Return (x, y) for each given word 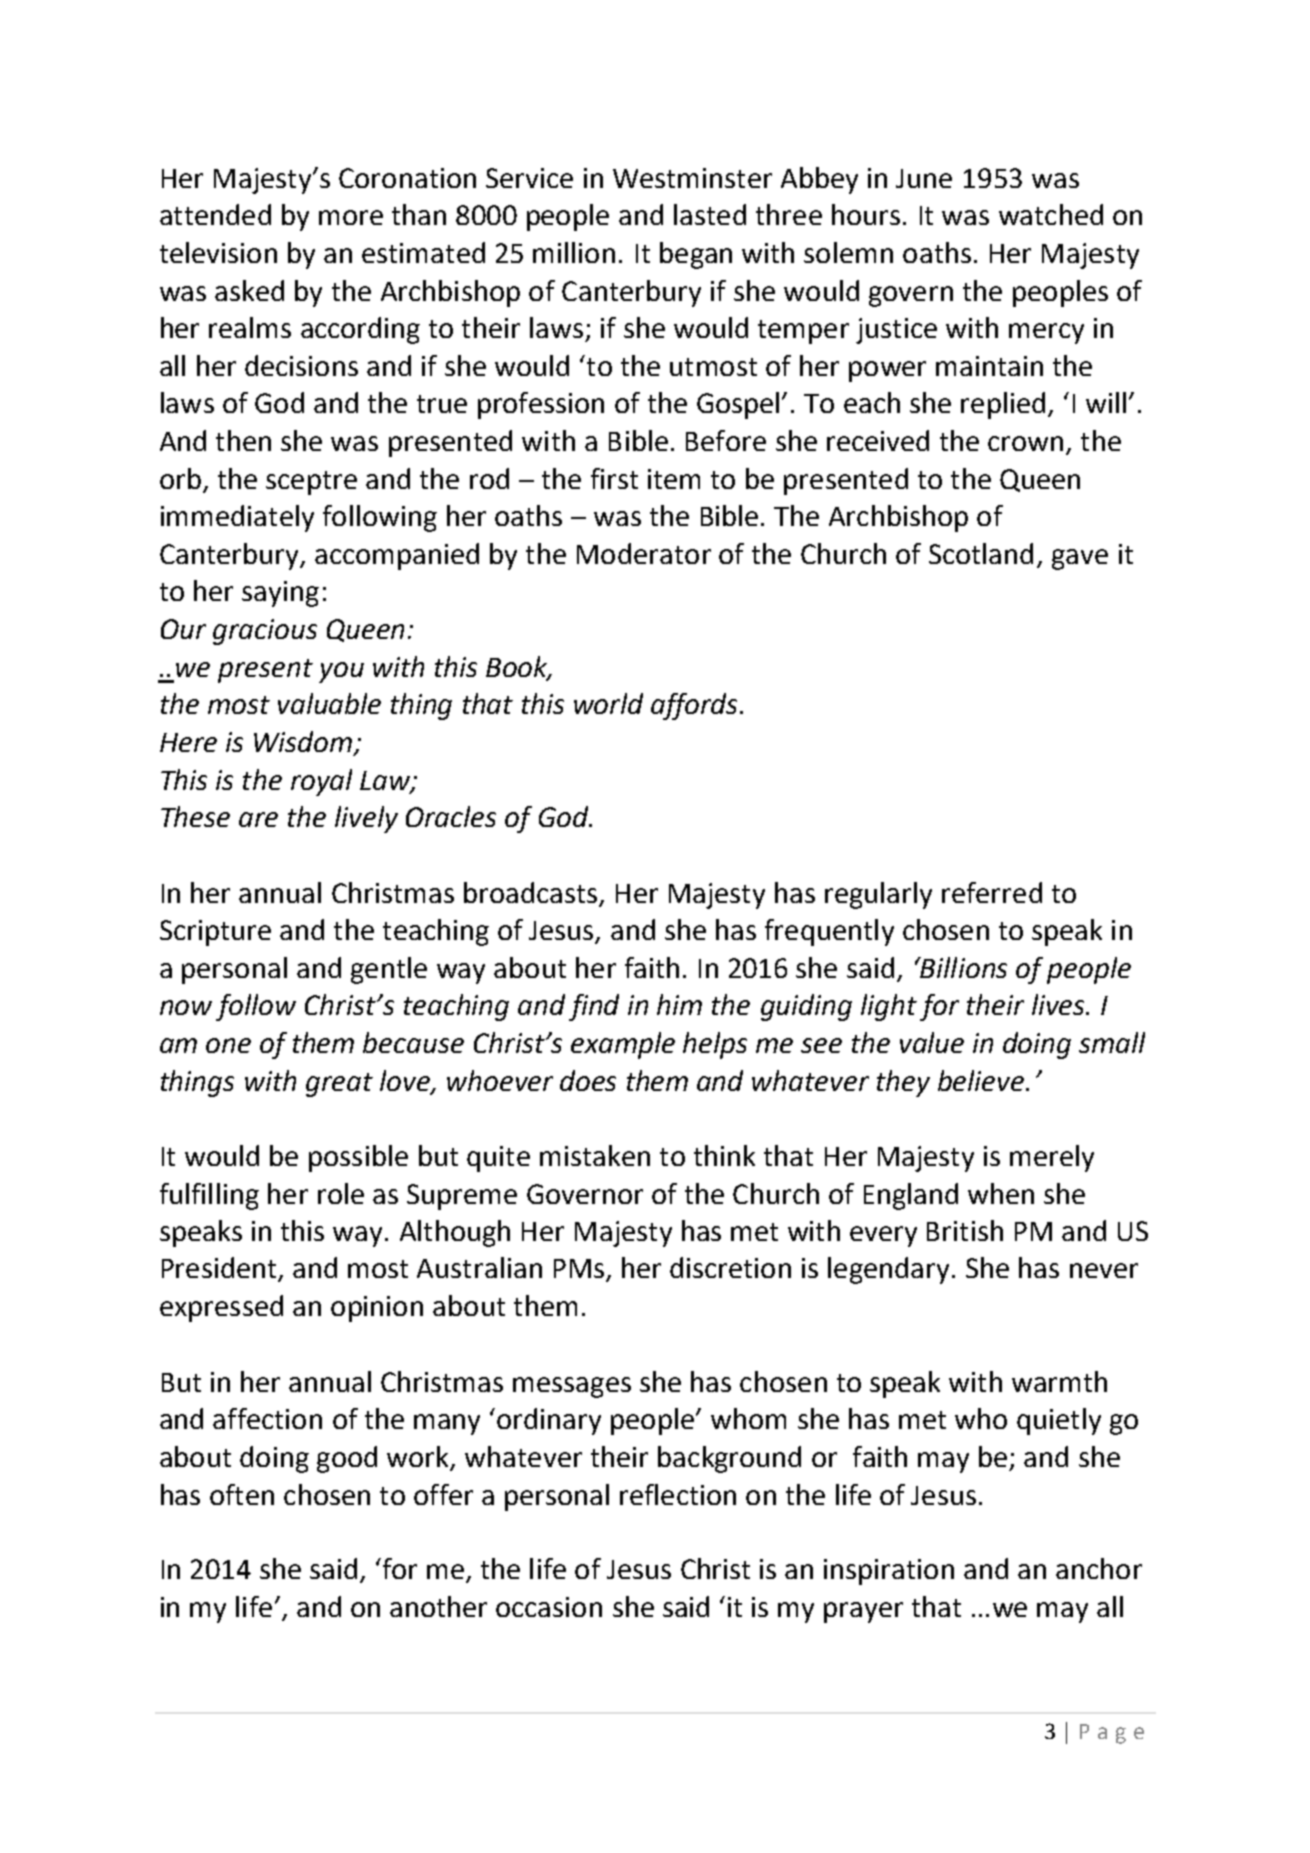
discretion (730, 1267)
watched (1051, 214)
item (674, 479)
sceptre (311, 483)
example (623, 1045)
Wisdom (304, 742)
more (351, 217)
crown (1025, 443)
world (608, 703)
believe (982, 1080)
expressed (221, 1308)
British (965, 1230)
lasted (710, 214)
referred (992, 892)
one (228, 1045)
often (242, 1494)
